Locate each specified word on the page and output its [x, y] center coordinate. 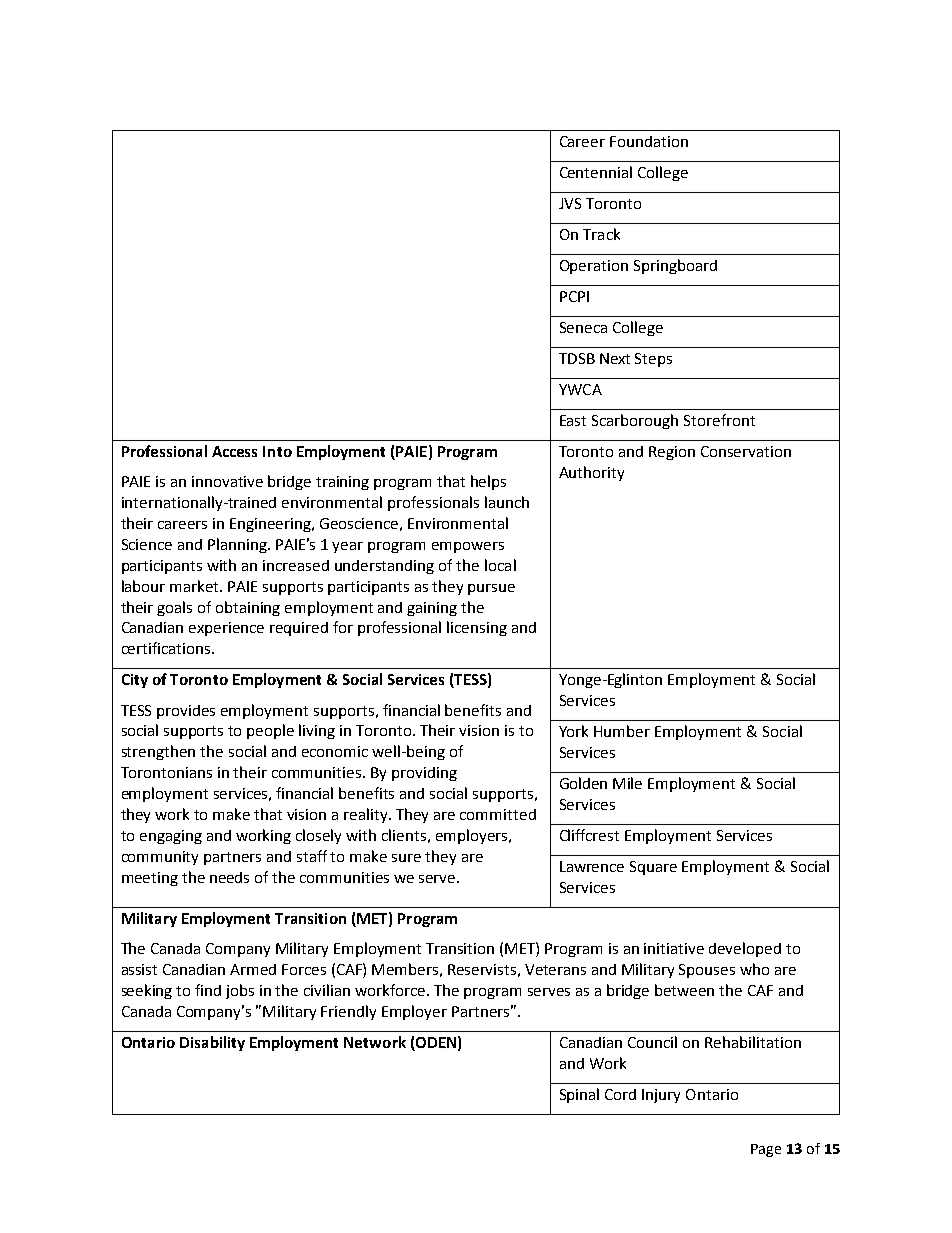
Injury [661, 1096]
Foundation [649, 141]
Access [234, 451]
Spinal [579, 1095]
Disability [212, 1043]
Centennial [596, 172]
